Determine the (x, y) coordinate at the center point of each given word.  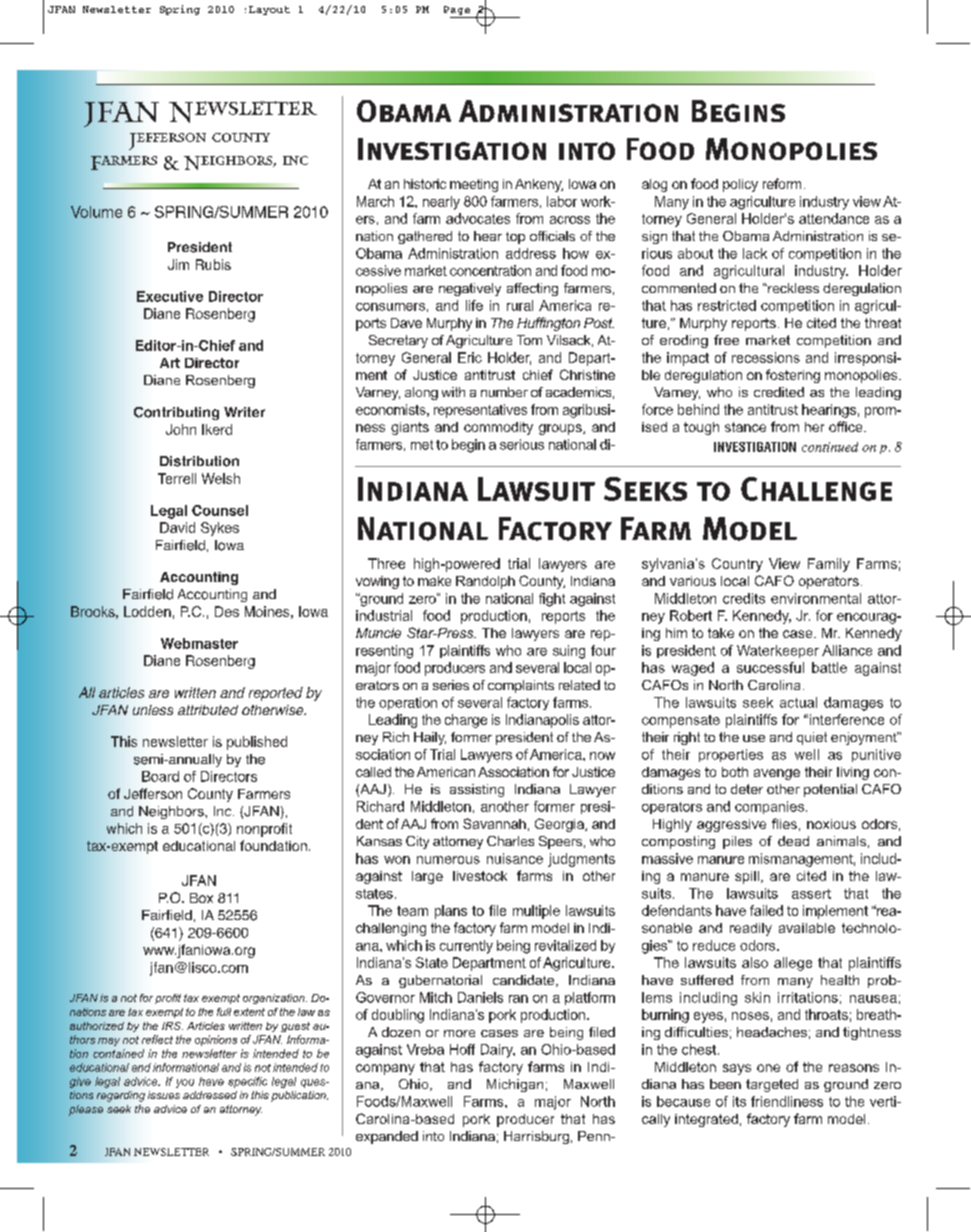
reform (782, 183)
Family (829, 565)
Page (457, 10)
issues (164, 1095)
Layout (269, 10)
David (177, 527)
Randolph (485, 582)
